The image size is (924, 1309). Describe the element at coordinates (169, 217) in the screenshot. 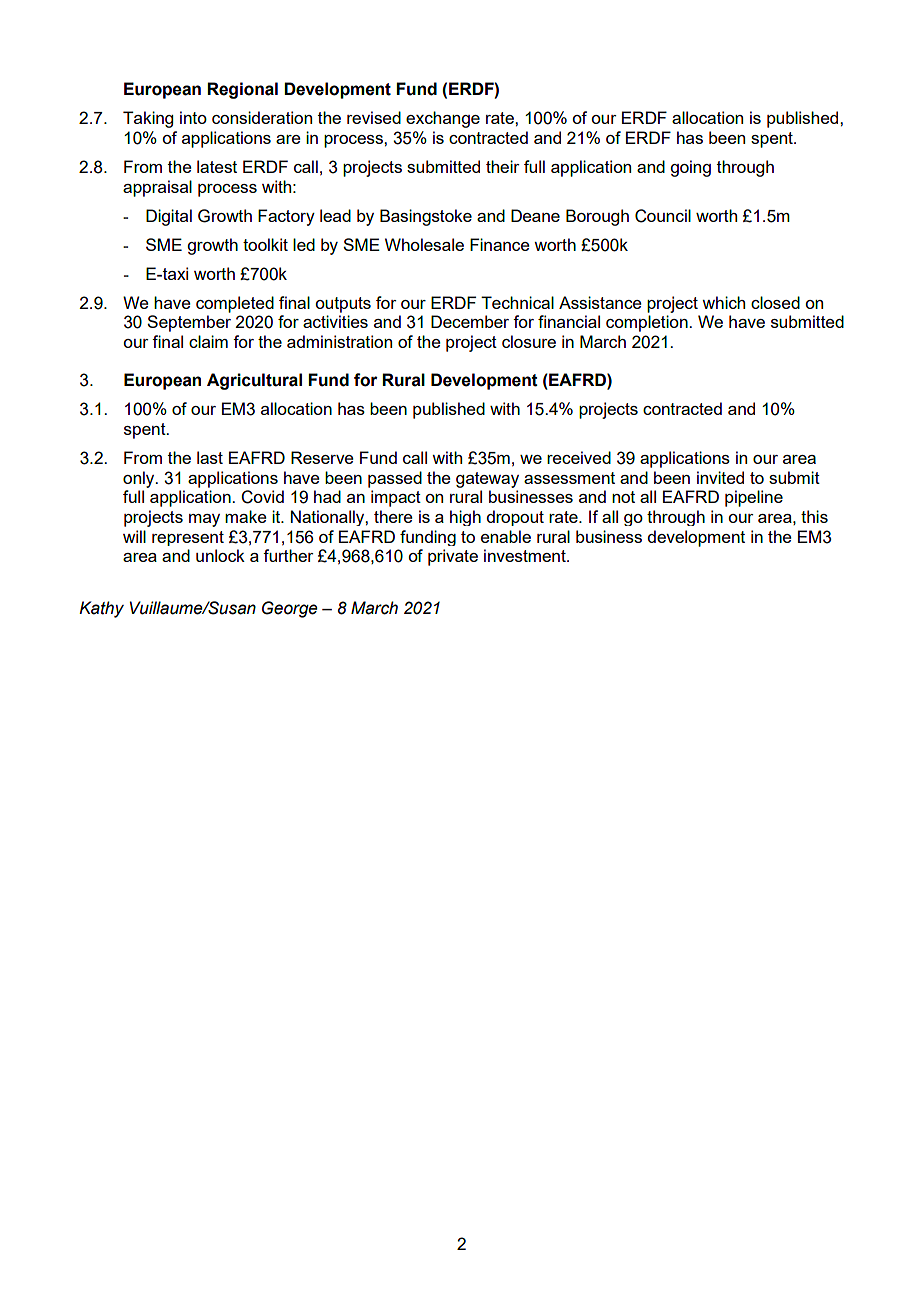

I see `Digital` at that location.
